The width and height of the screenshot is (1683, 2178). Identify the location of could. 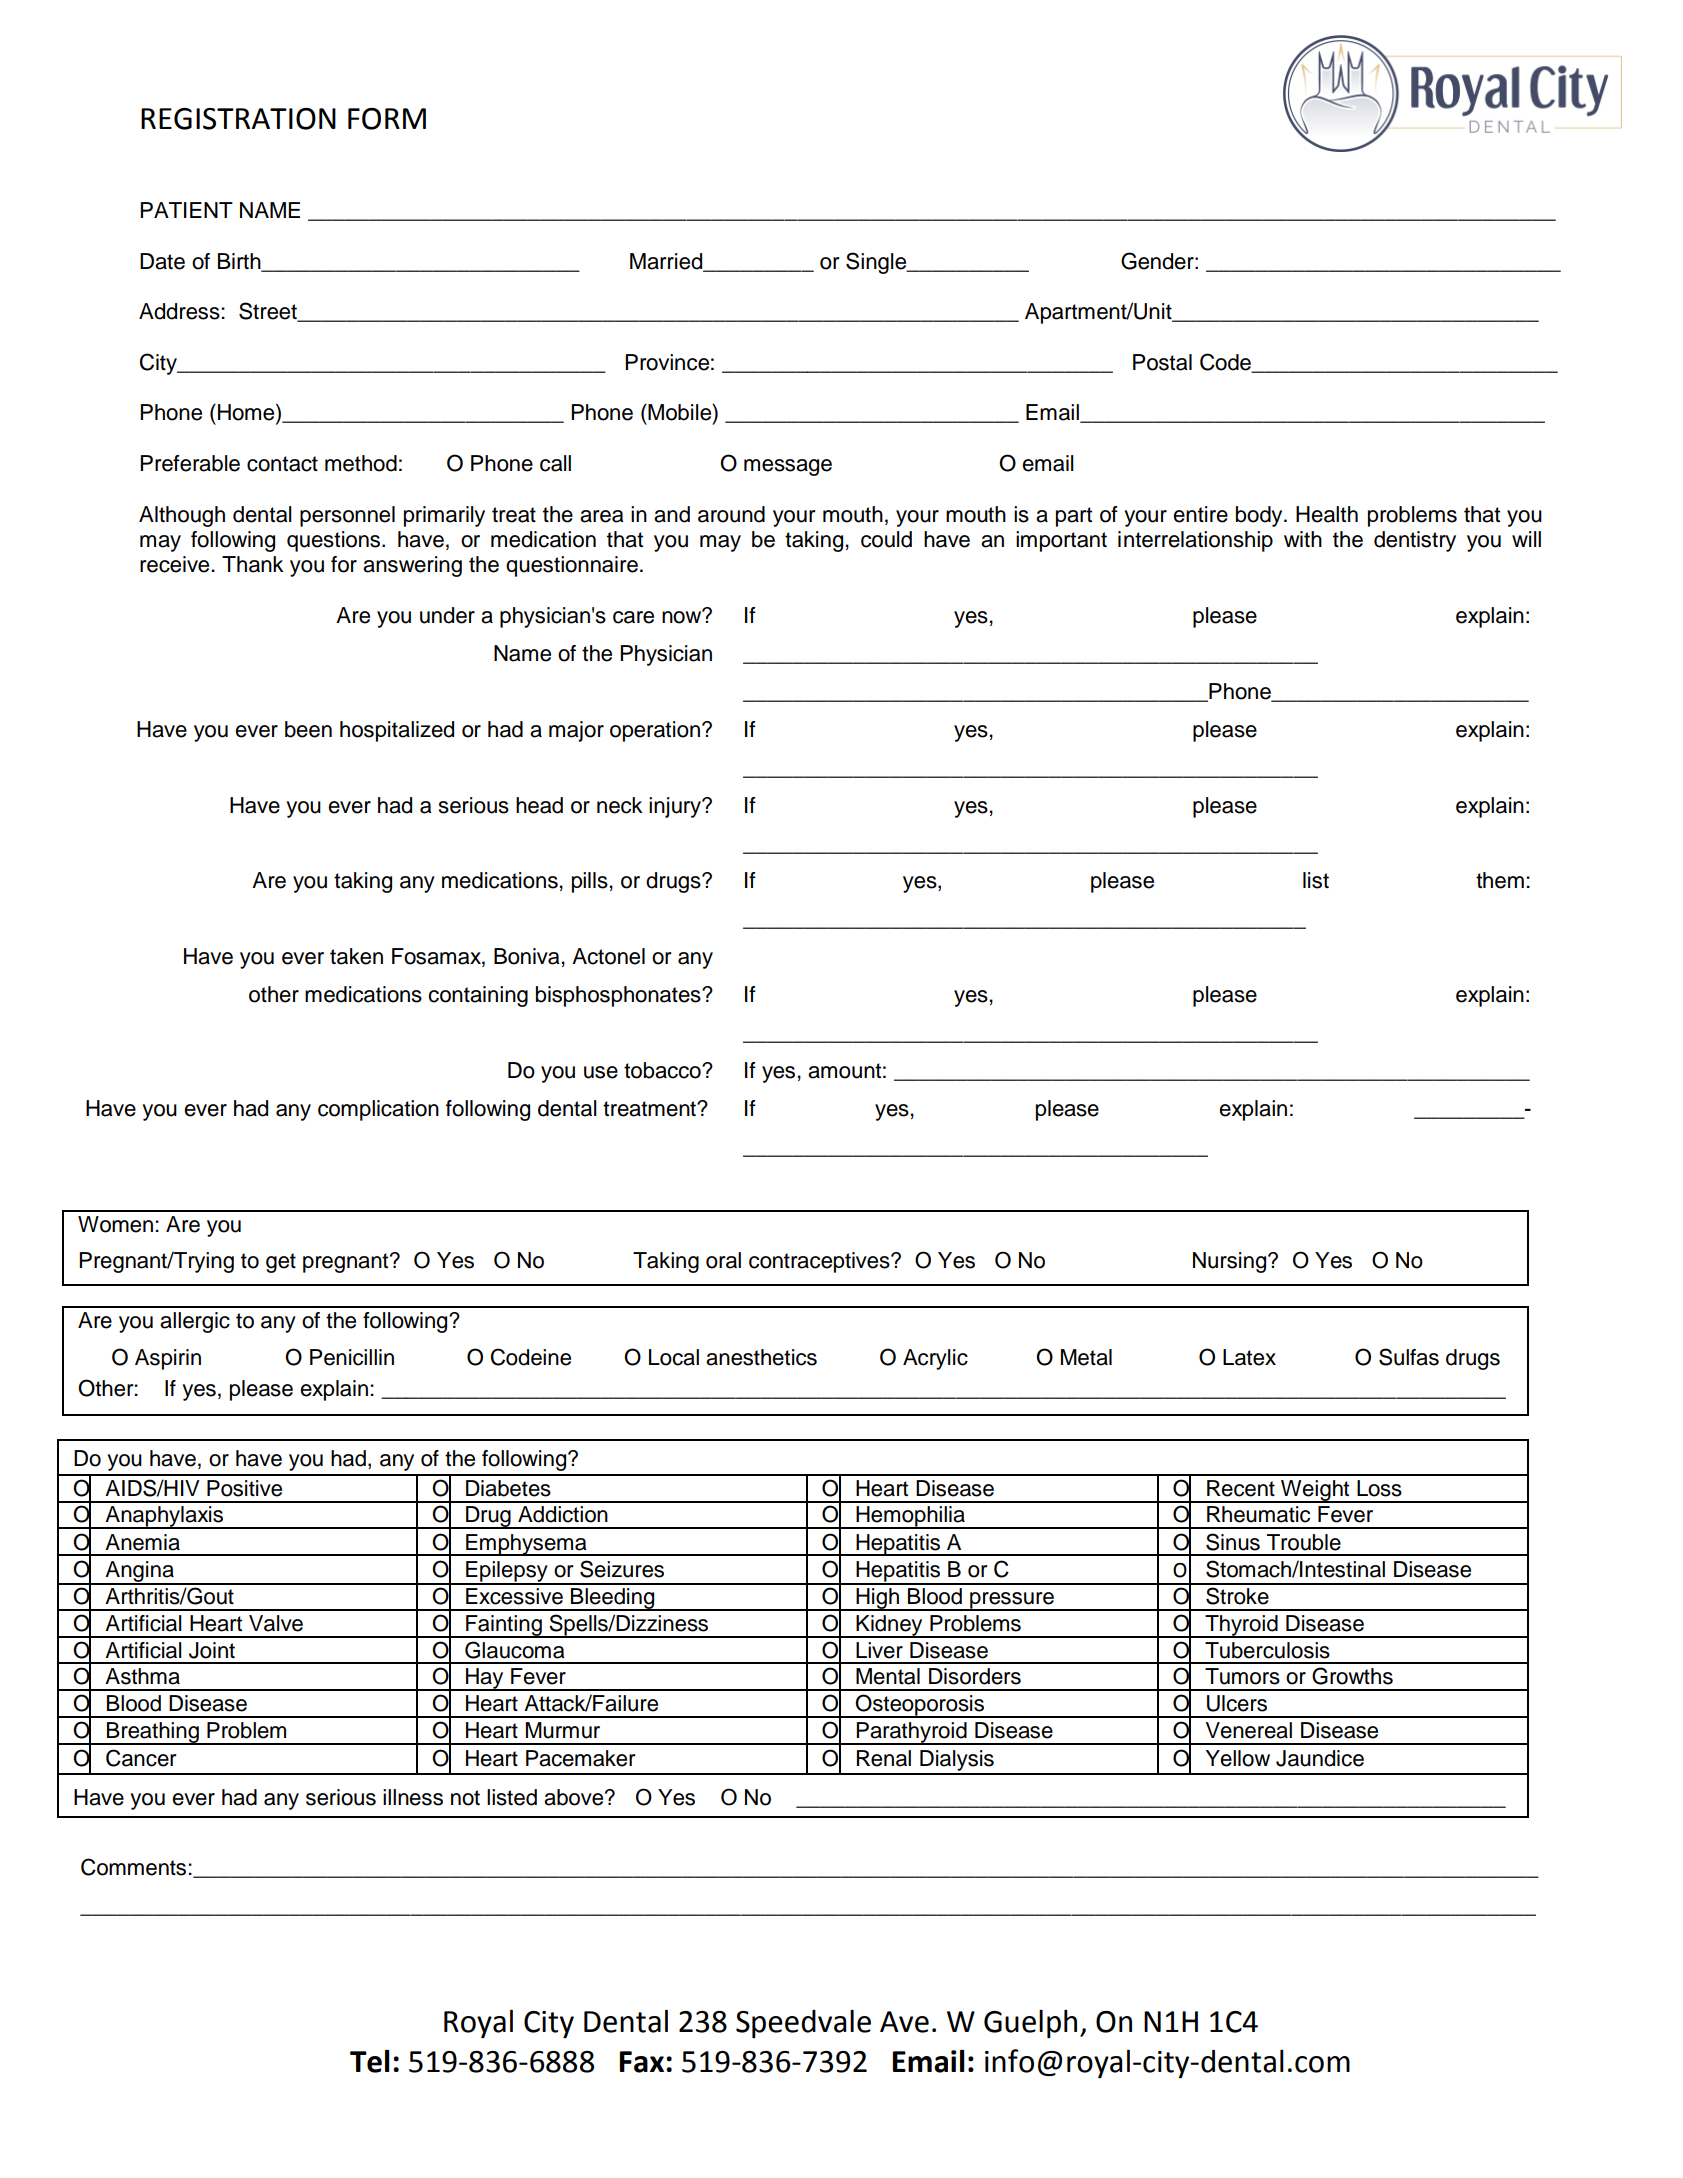
(886, 539).
